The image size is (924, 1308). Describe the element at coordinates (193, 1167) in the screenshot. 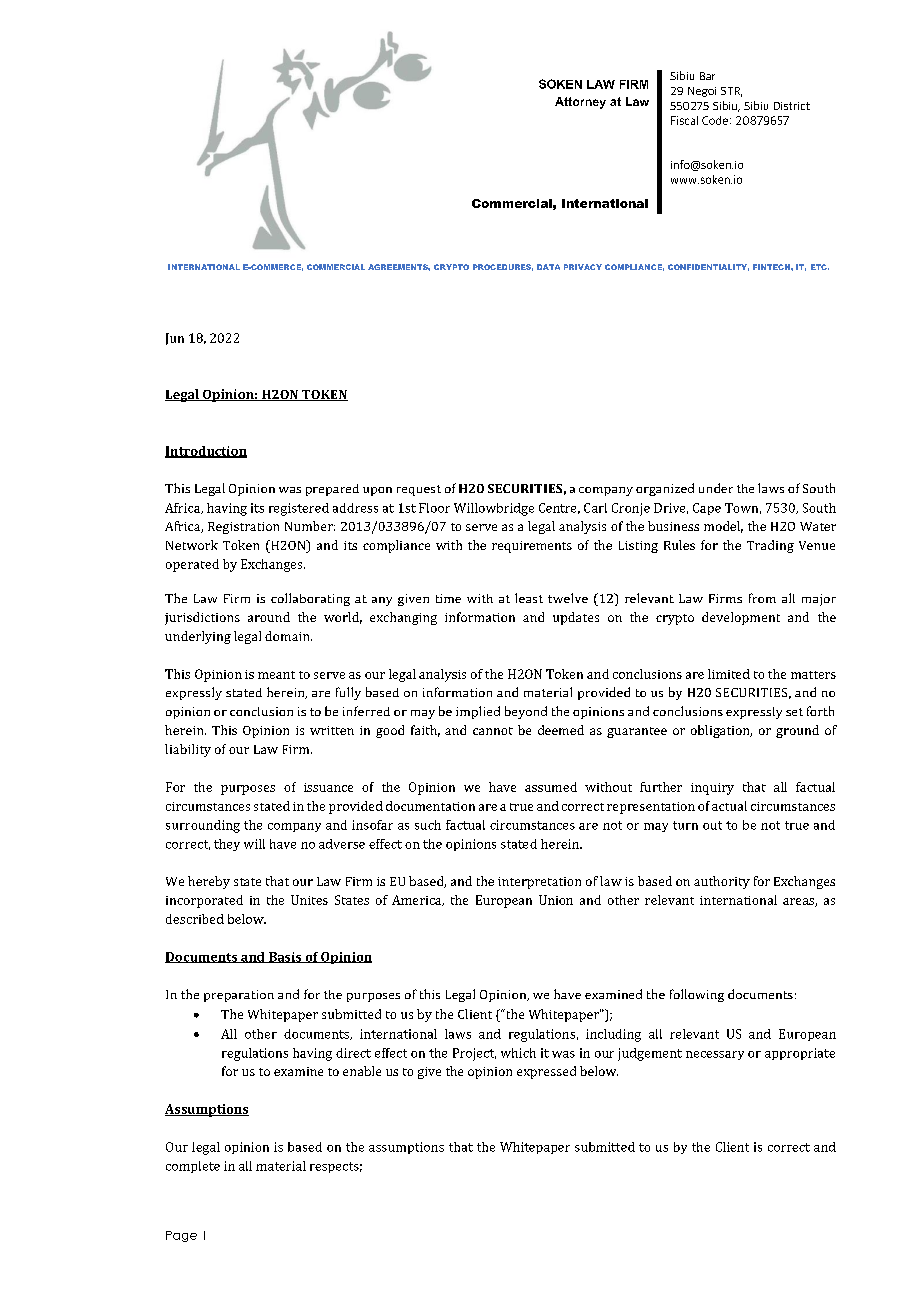

I see `complete` at that location.
